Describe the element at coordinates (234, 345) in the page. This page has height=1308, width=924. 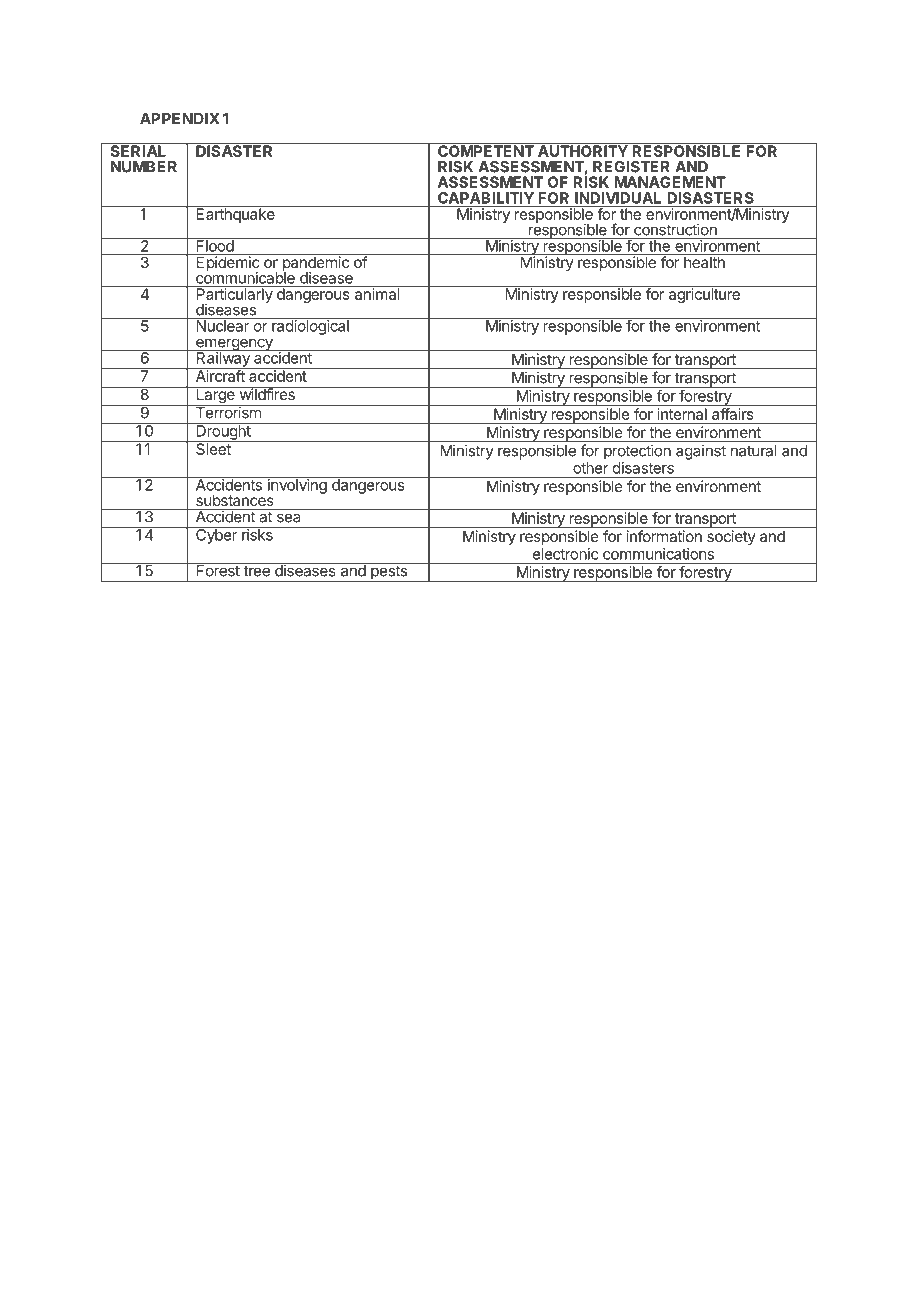
I see `emergency` at that location.
